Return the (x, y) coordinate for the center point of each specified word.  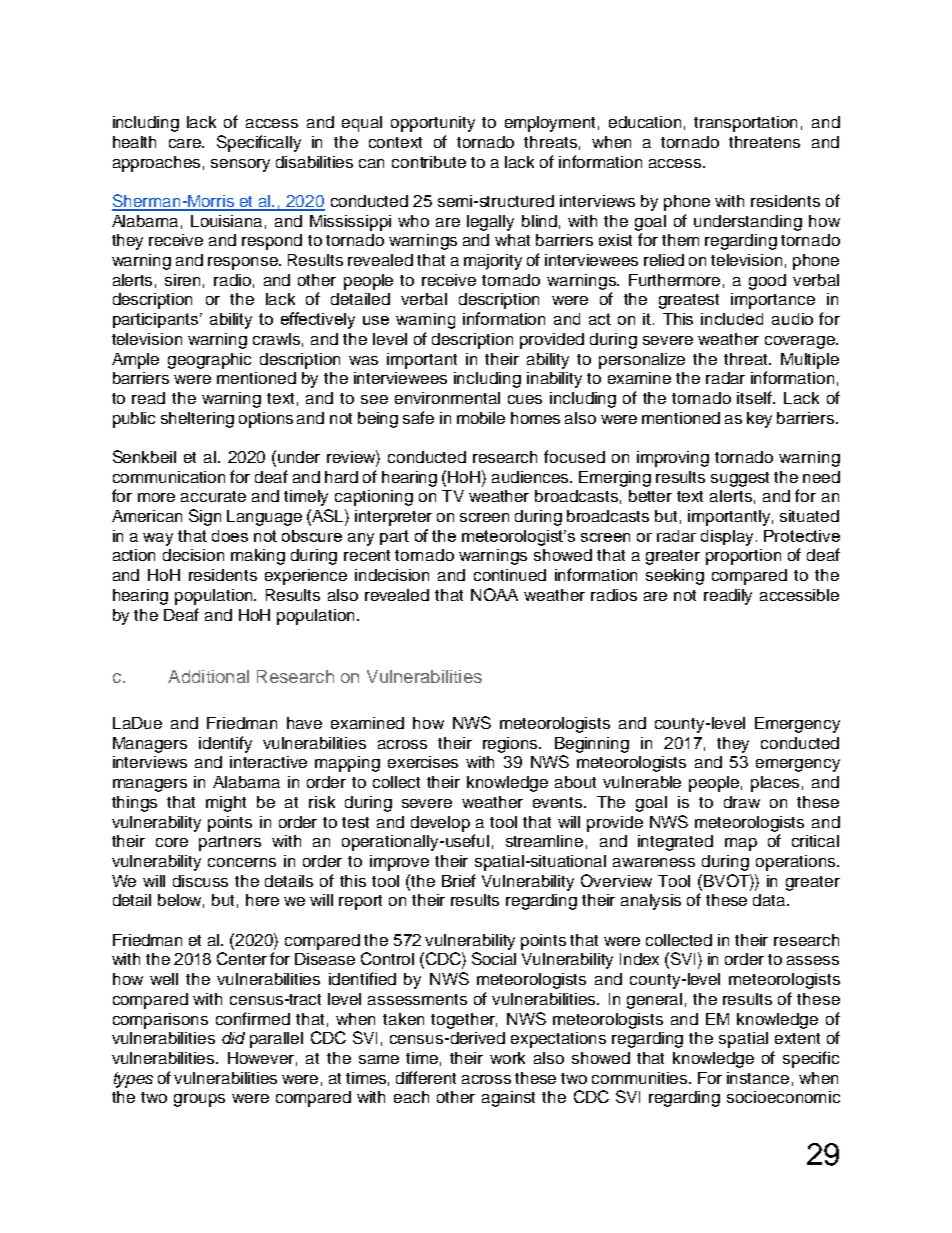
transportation (745, 124)
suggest (740, 479)
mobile (481, 418)
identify (225, 744)
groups (199, 1100)
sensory (240, 165)
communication (169, 477)
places (775, 784)
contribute (429, 162)
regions (512, 745)
